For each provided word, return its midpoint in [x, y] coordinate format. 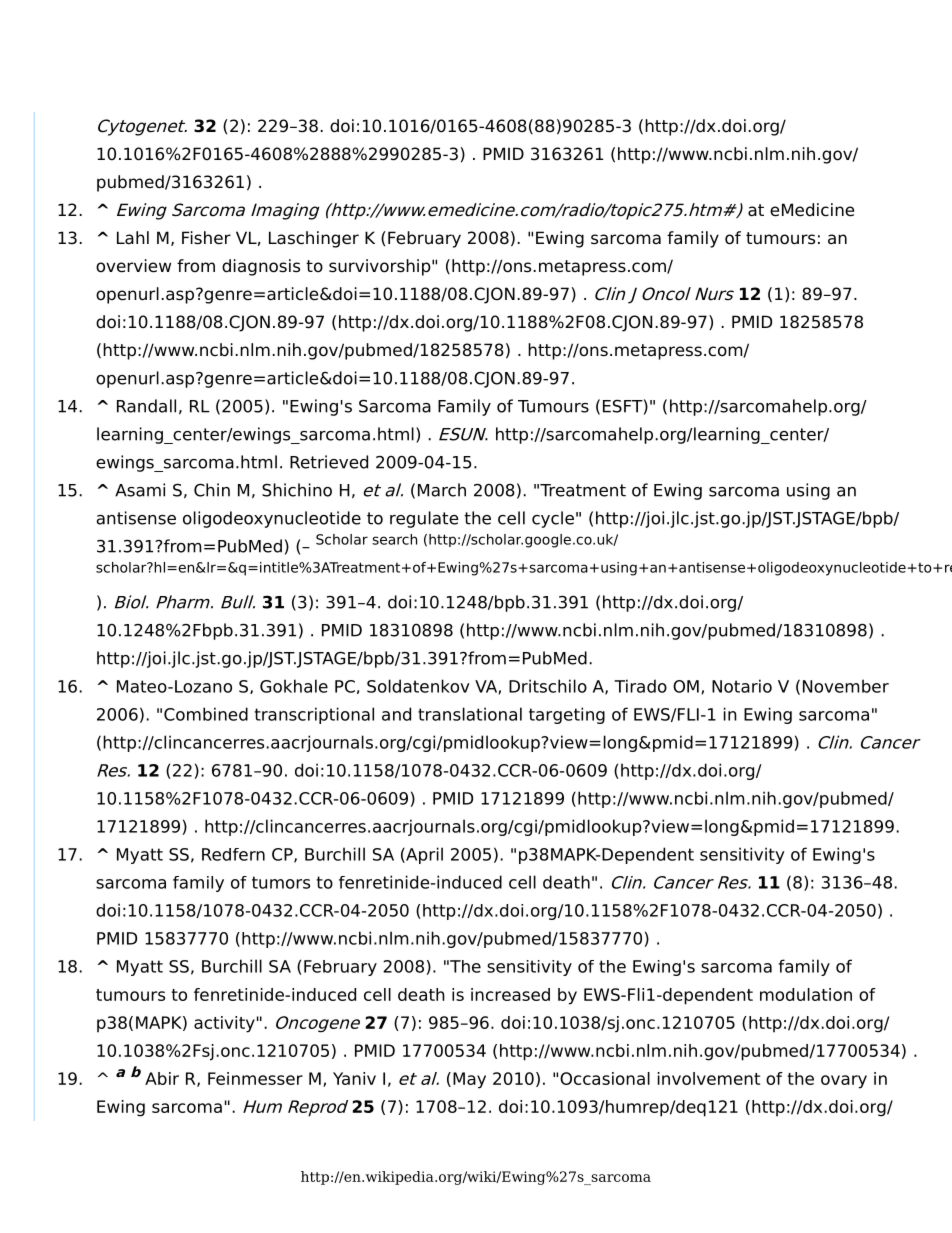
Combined [206, 714]
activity [224, 1024]
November [846, 686]
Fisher [206, 238]
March [442, 490]
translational [470, 714]
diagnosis [261, 267]
